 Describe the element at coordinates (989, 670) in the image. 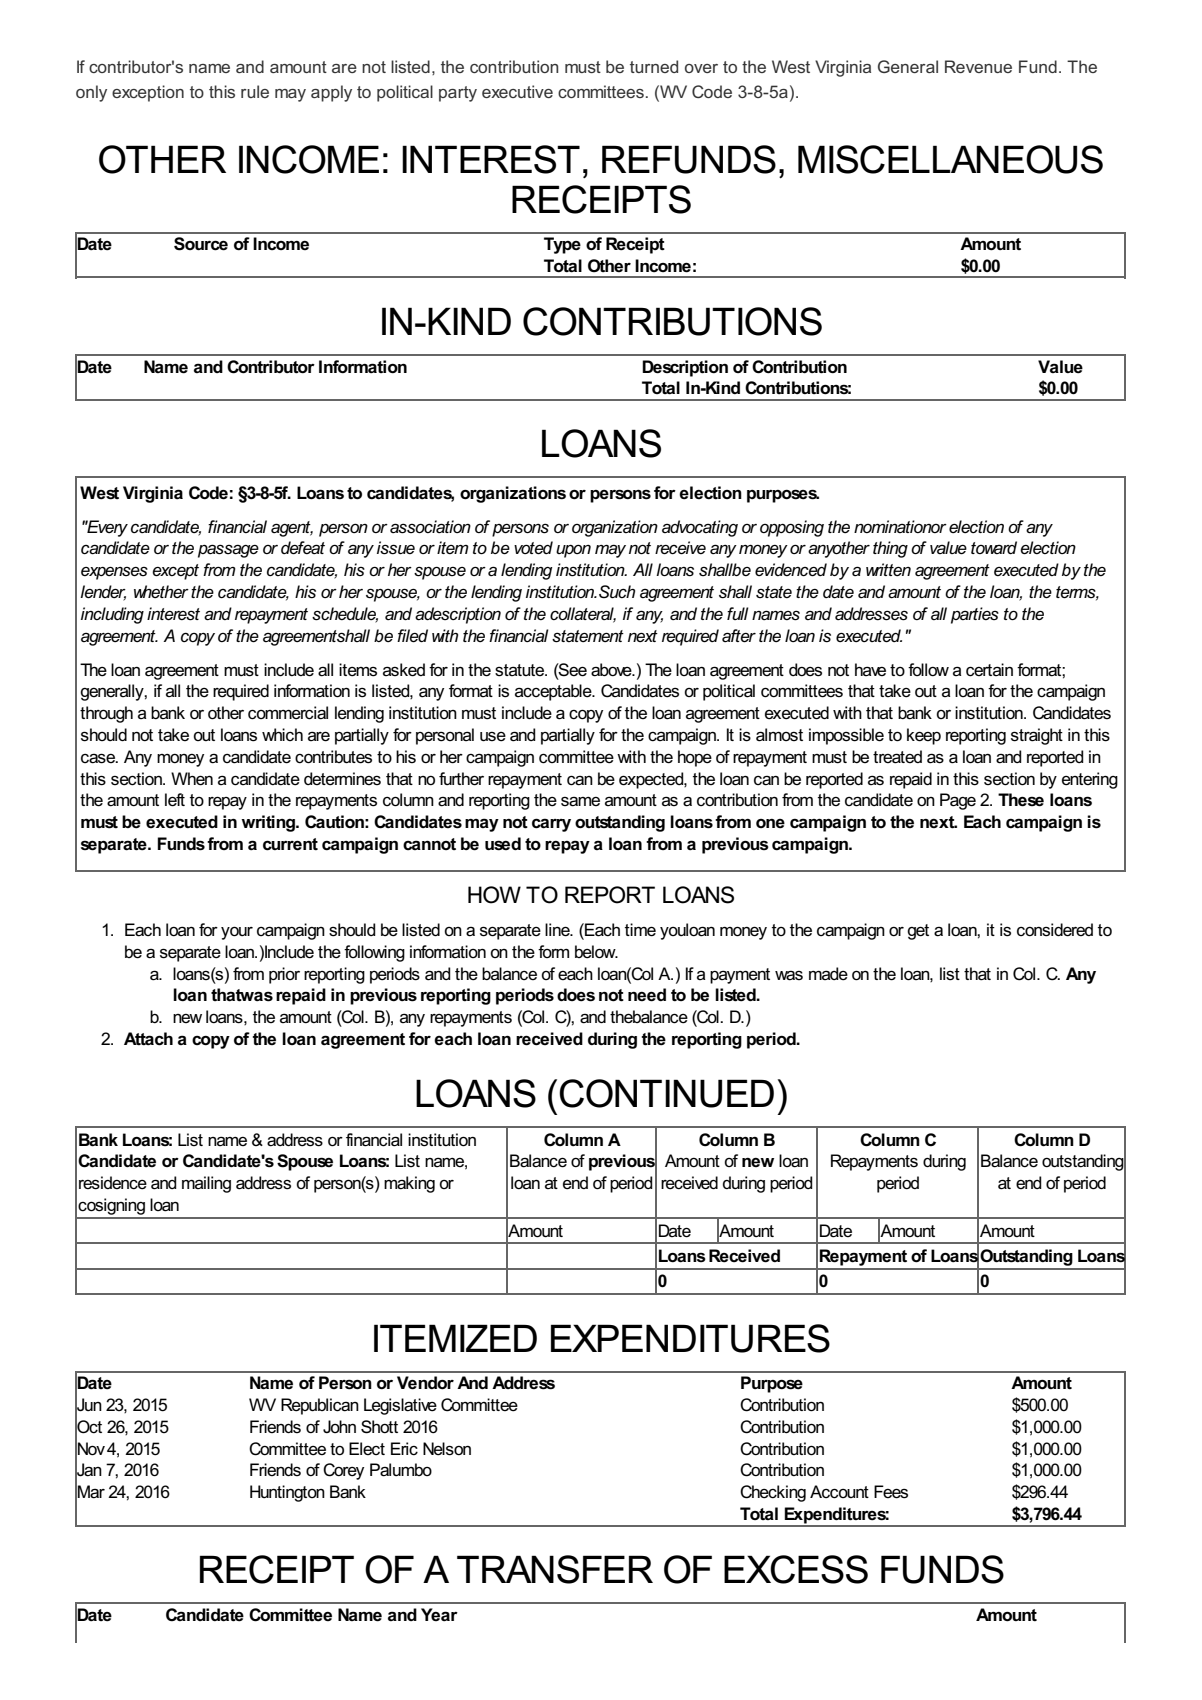

I see `certain` at that location.
